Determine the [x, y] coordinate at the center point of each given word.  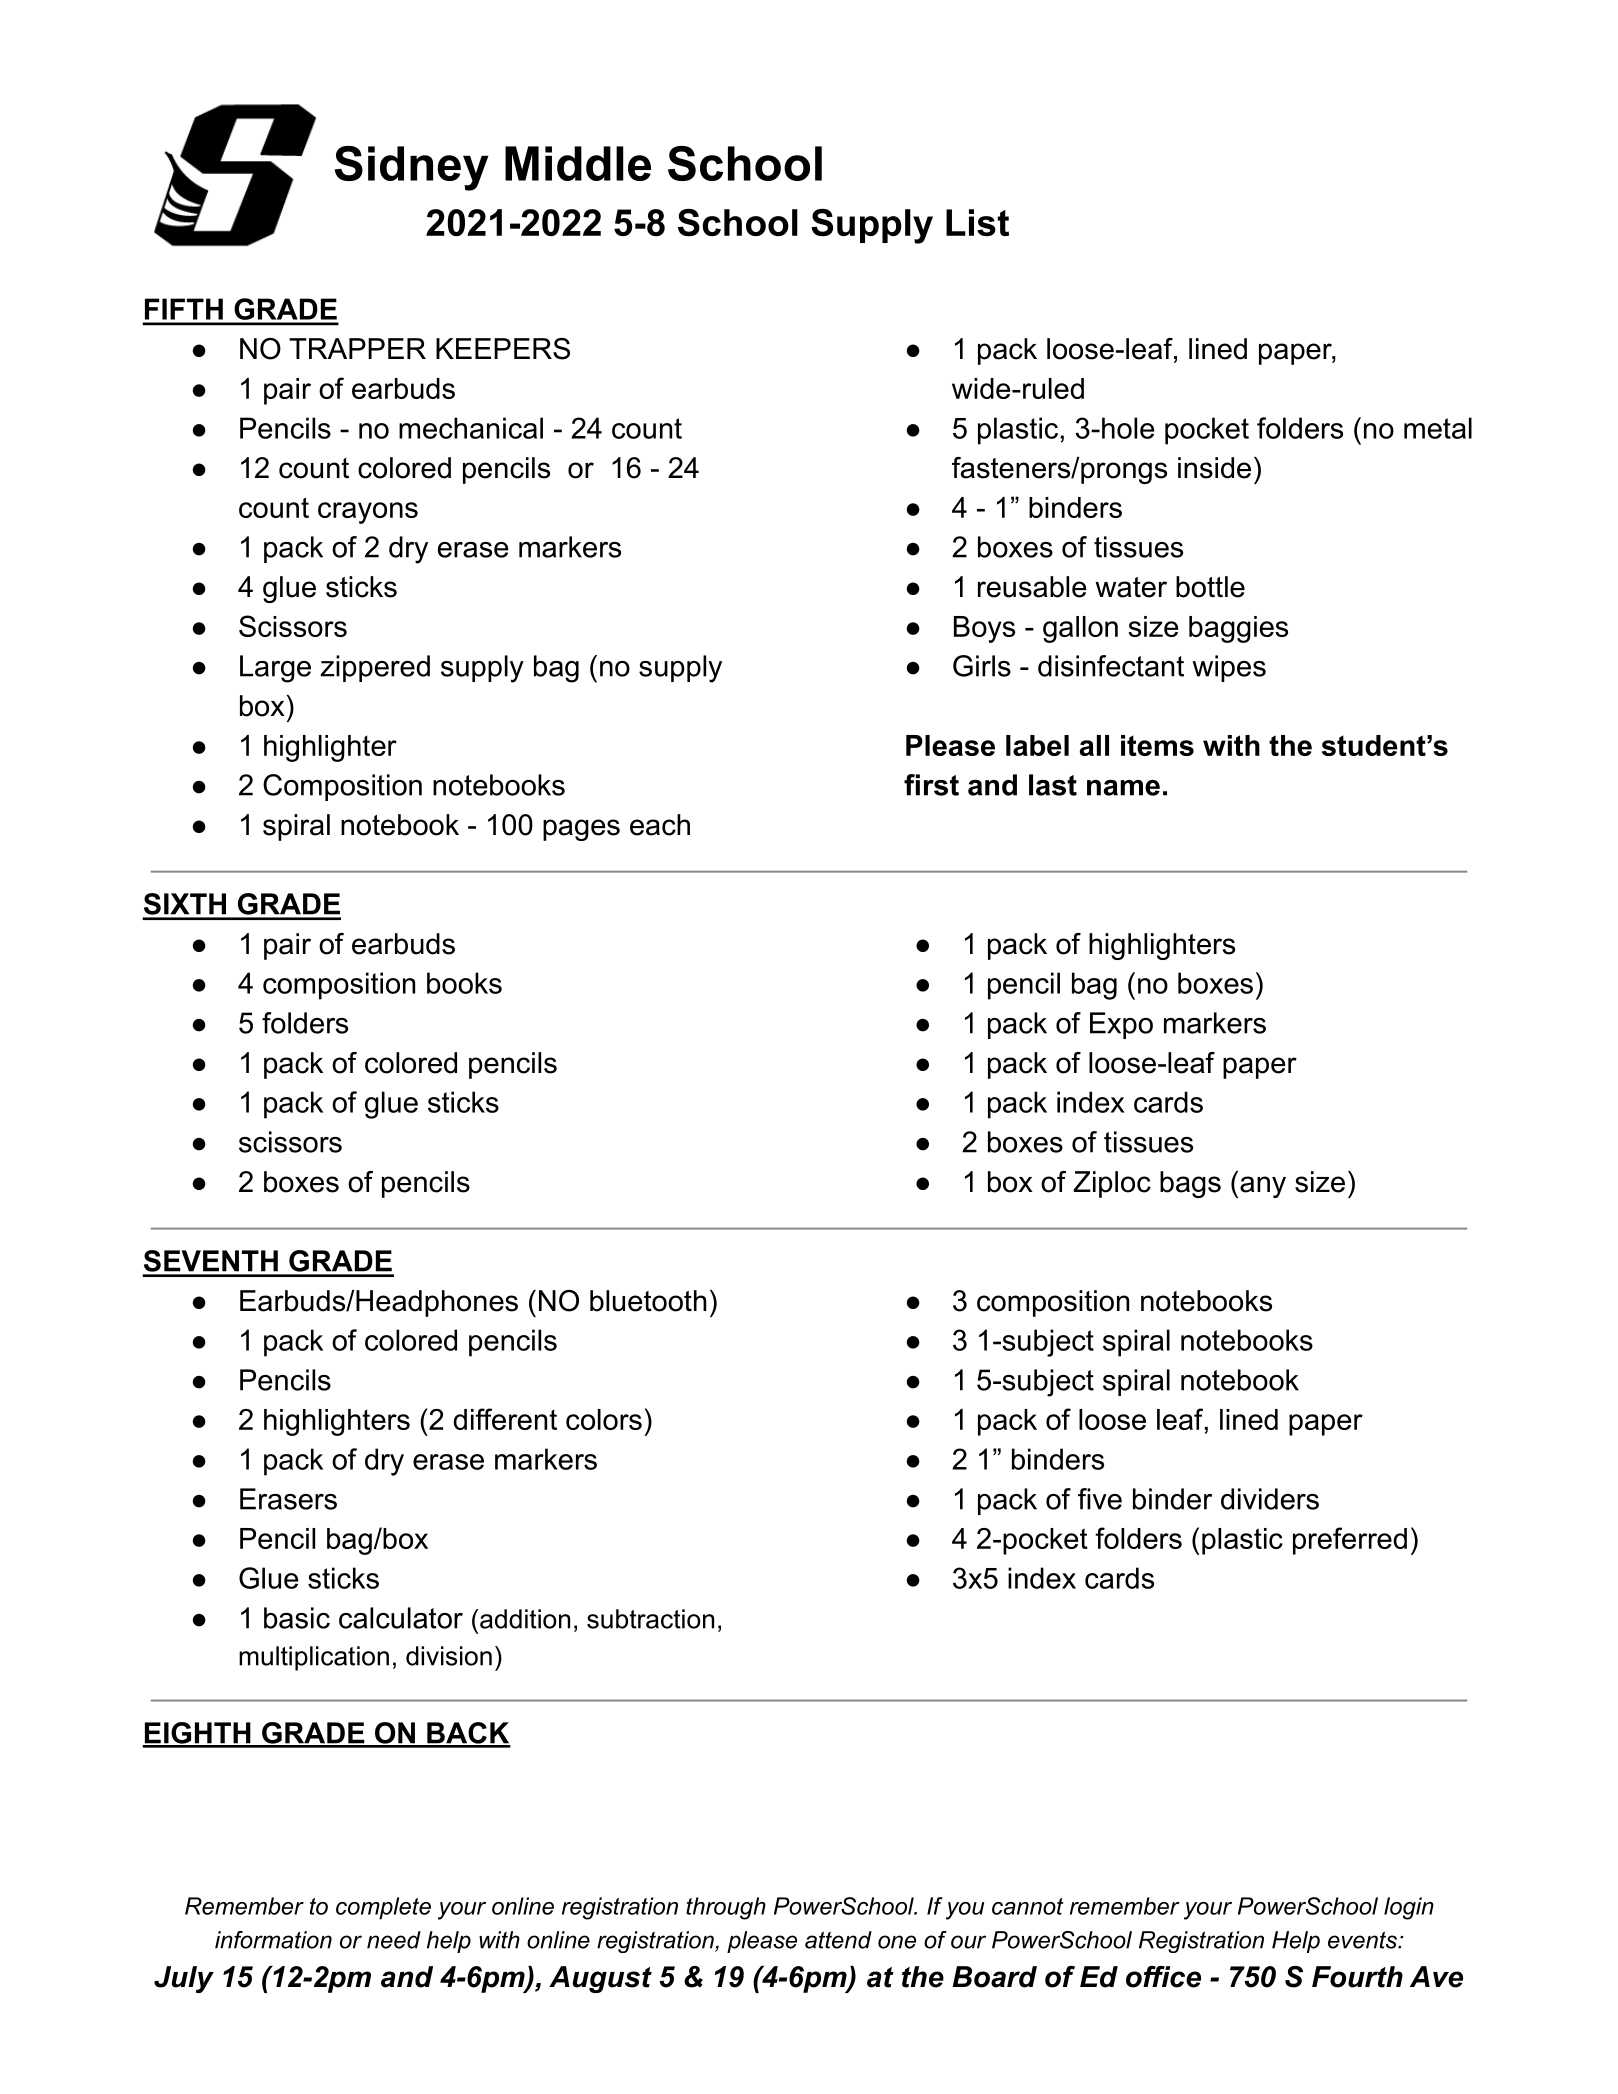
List [977, 222]
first [931, 785]
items [1157, 745]
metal [1438, 428]
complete [383, 1908]
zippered [375, 668]
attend [838, 1940]
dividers [1270, 1499]
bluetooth [648, 1301]
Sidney [412, 168]
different [505, 1419]
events [1363, 1940]
